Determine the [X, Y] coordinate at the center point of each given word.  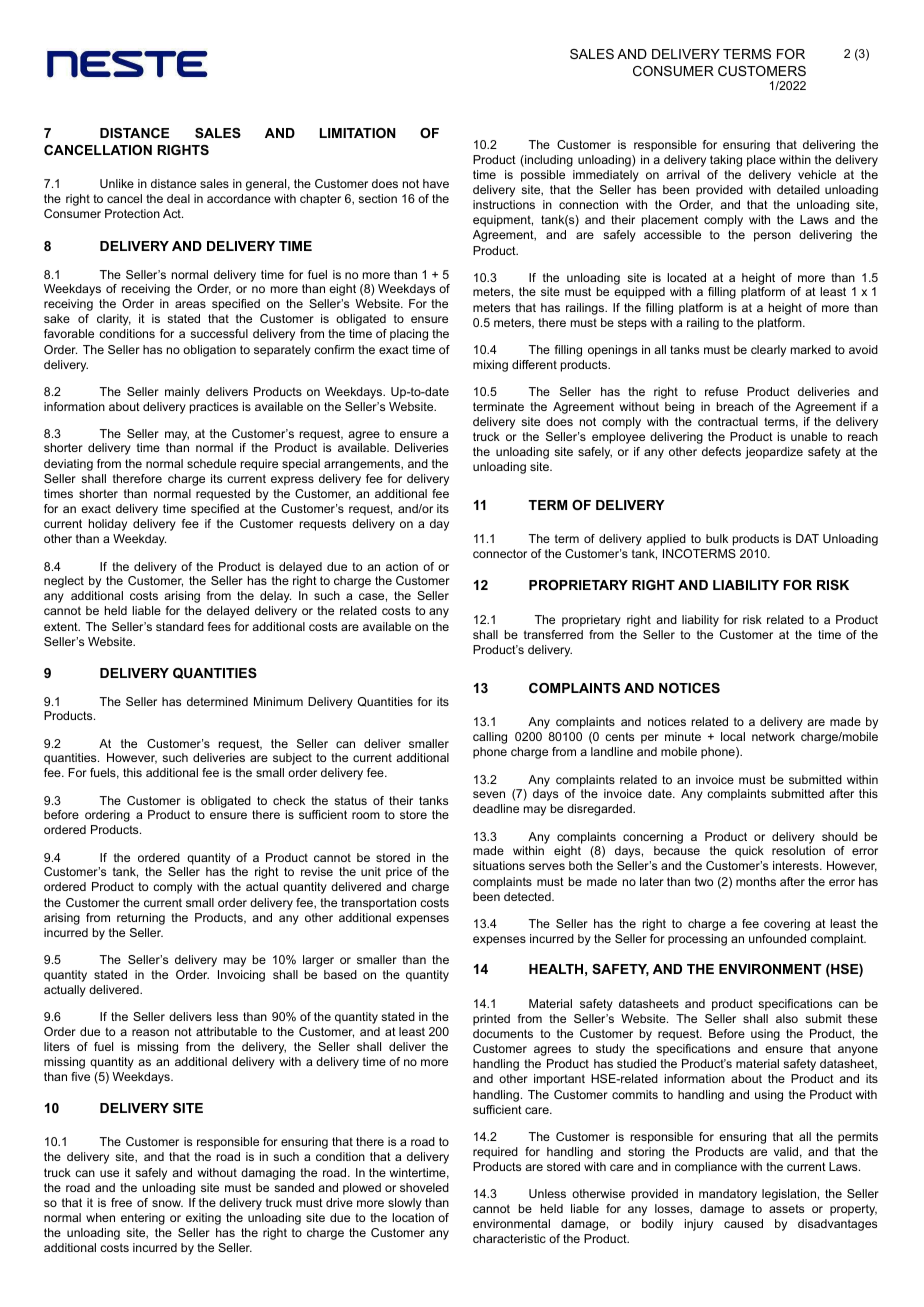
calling [490, 738]
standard [180, 626]
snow [167, 1203]
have [436, 183]
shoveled [424, 1187]
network [773, 736]
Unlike [117, 183]
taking [726, 161]
